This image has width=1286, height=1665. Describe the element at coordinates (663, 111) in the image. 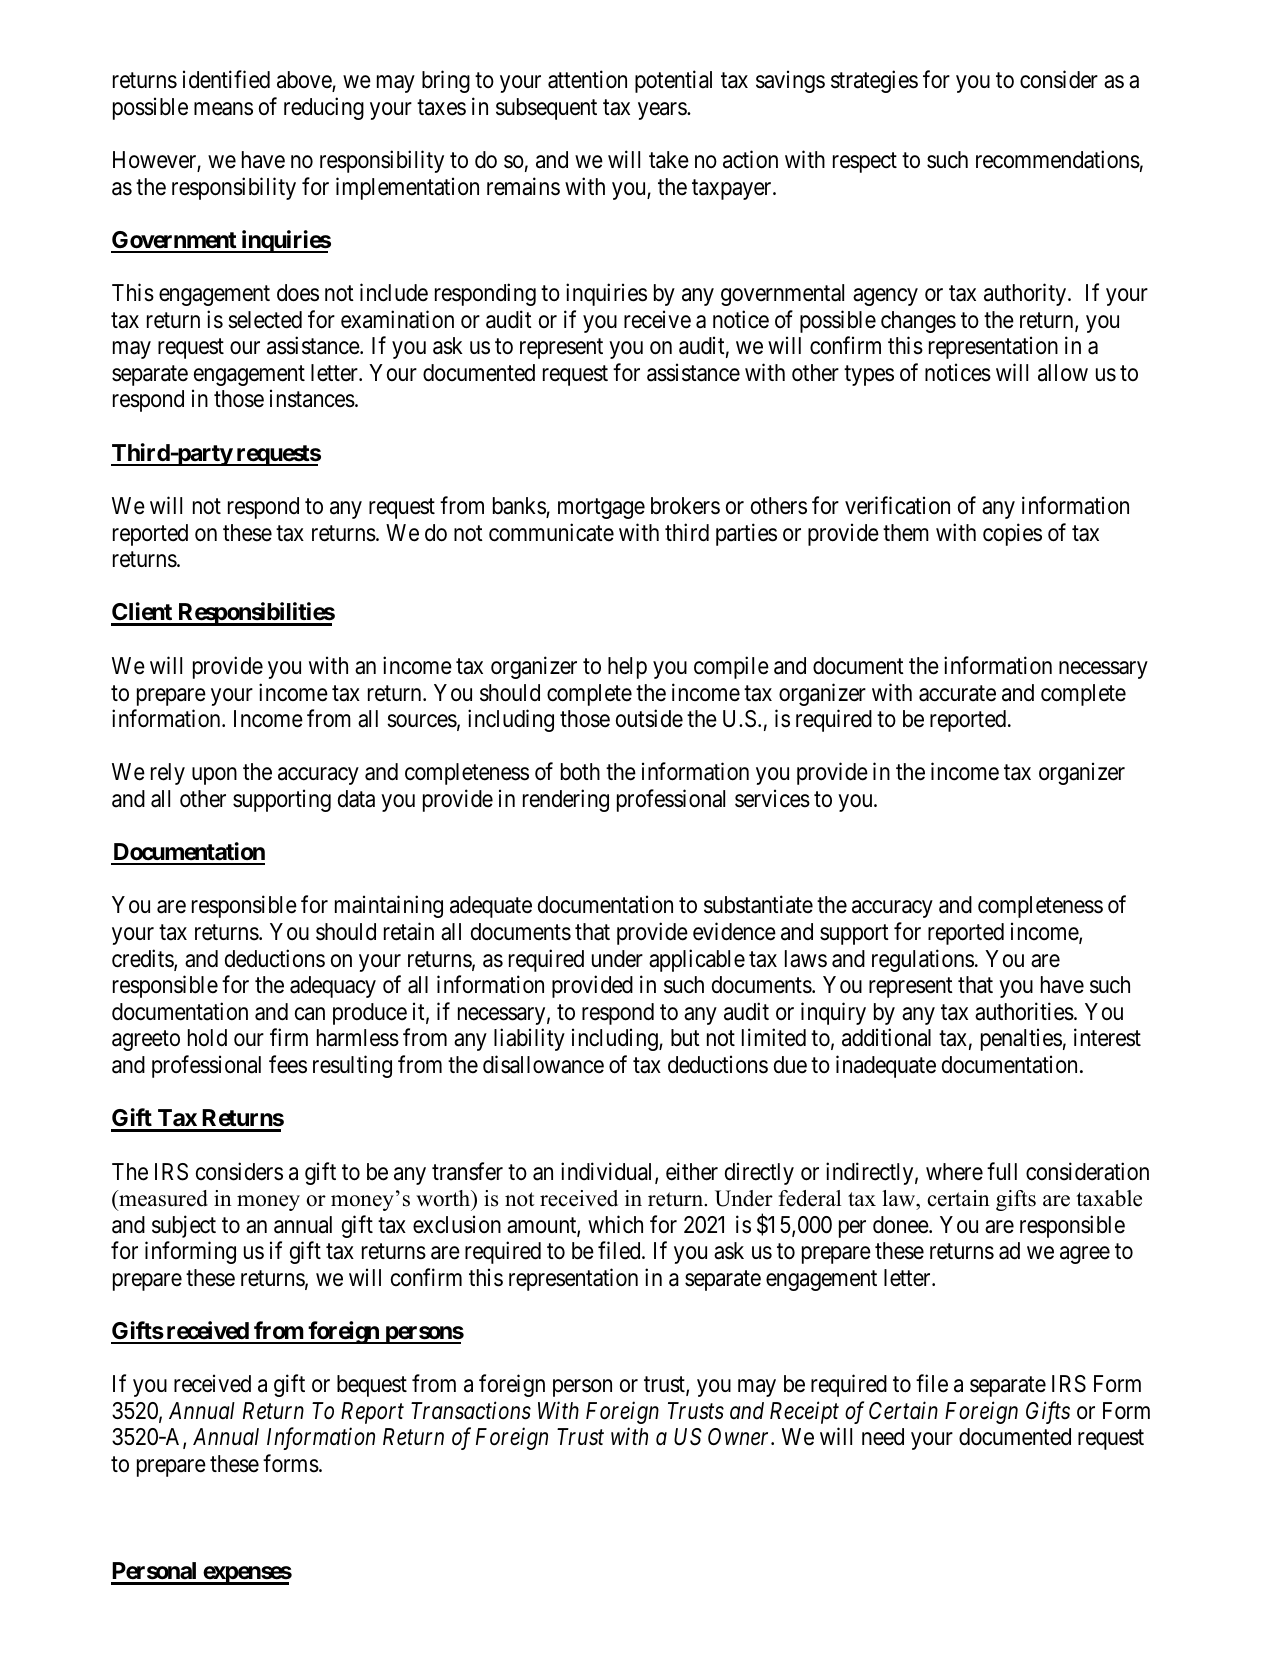

I see `years` at that location.
